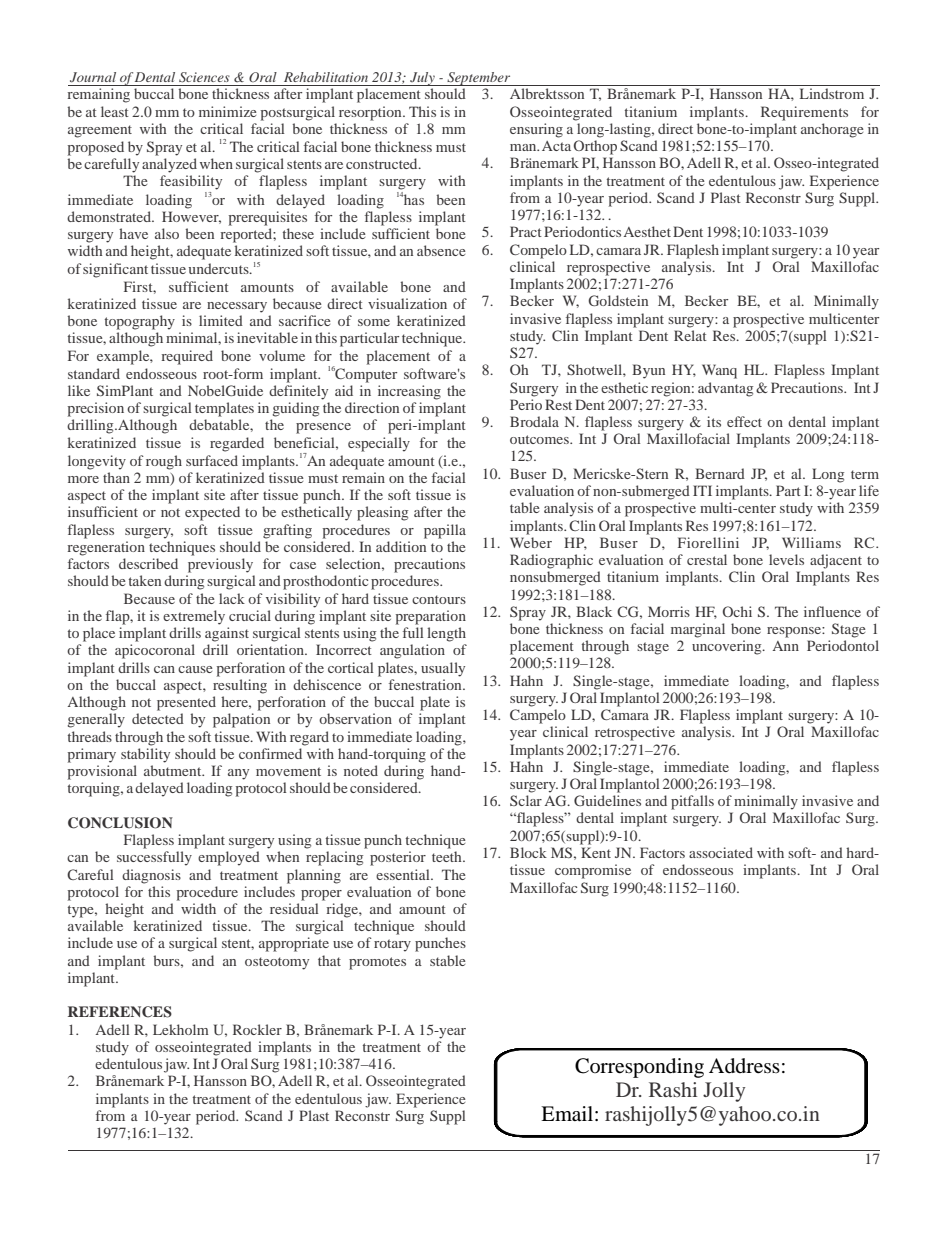 This page has height=1233, width=952. I want to click on September, so click(479, 79).
